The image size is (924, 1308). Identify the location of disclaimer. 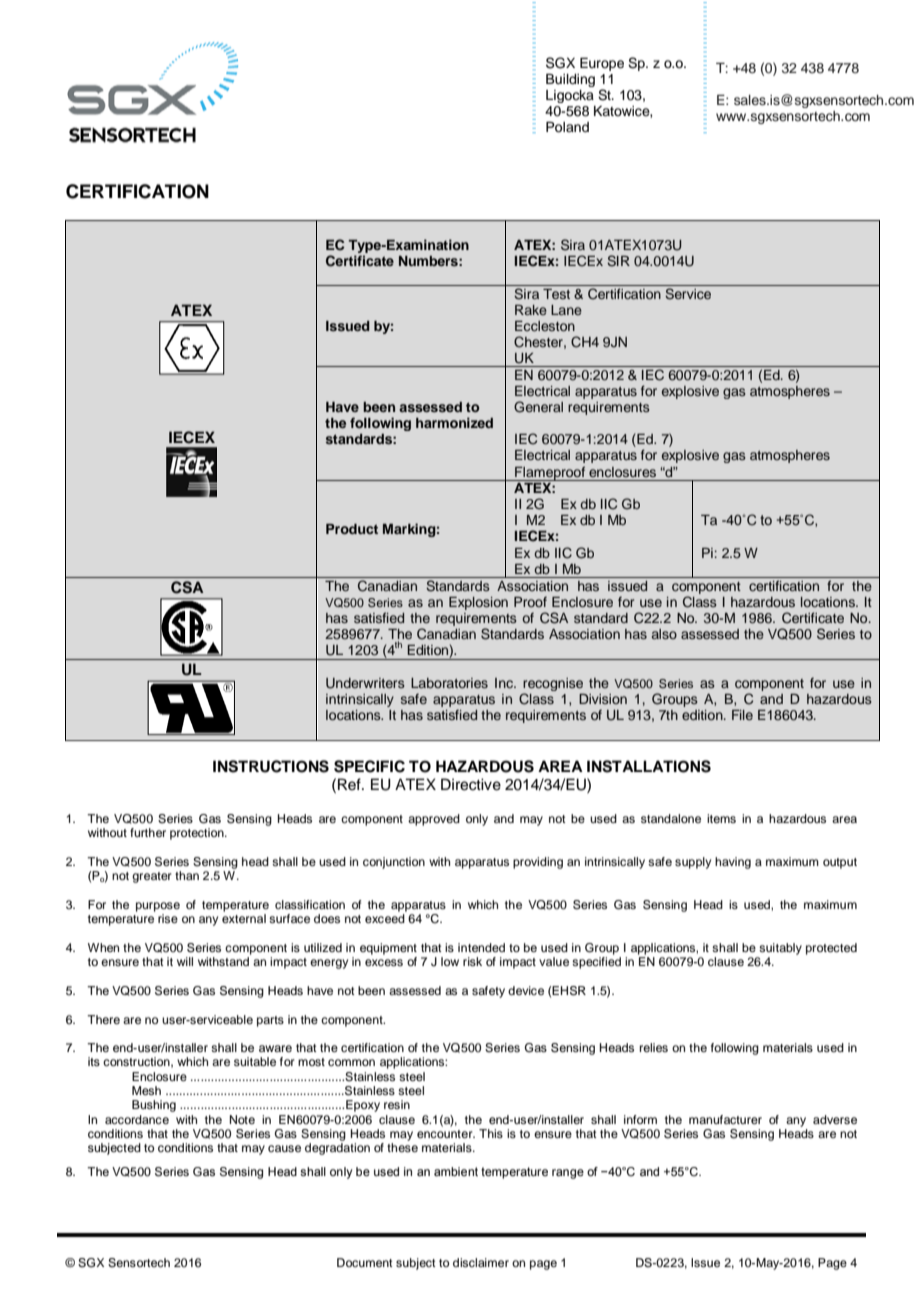
(481, 1262).
